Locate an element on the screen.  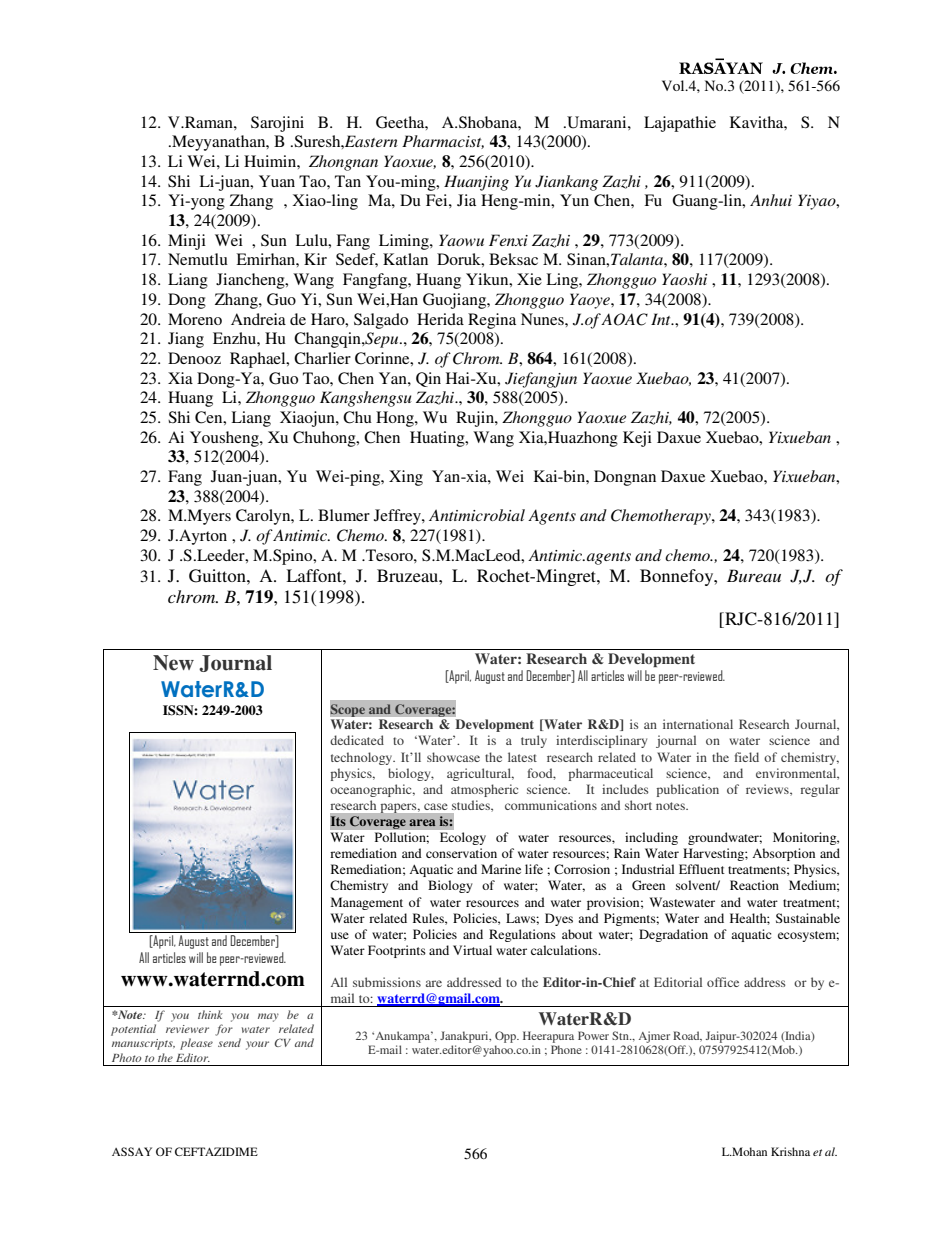
Opp is located at coordinates (506, 1037).
